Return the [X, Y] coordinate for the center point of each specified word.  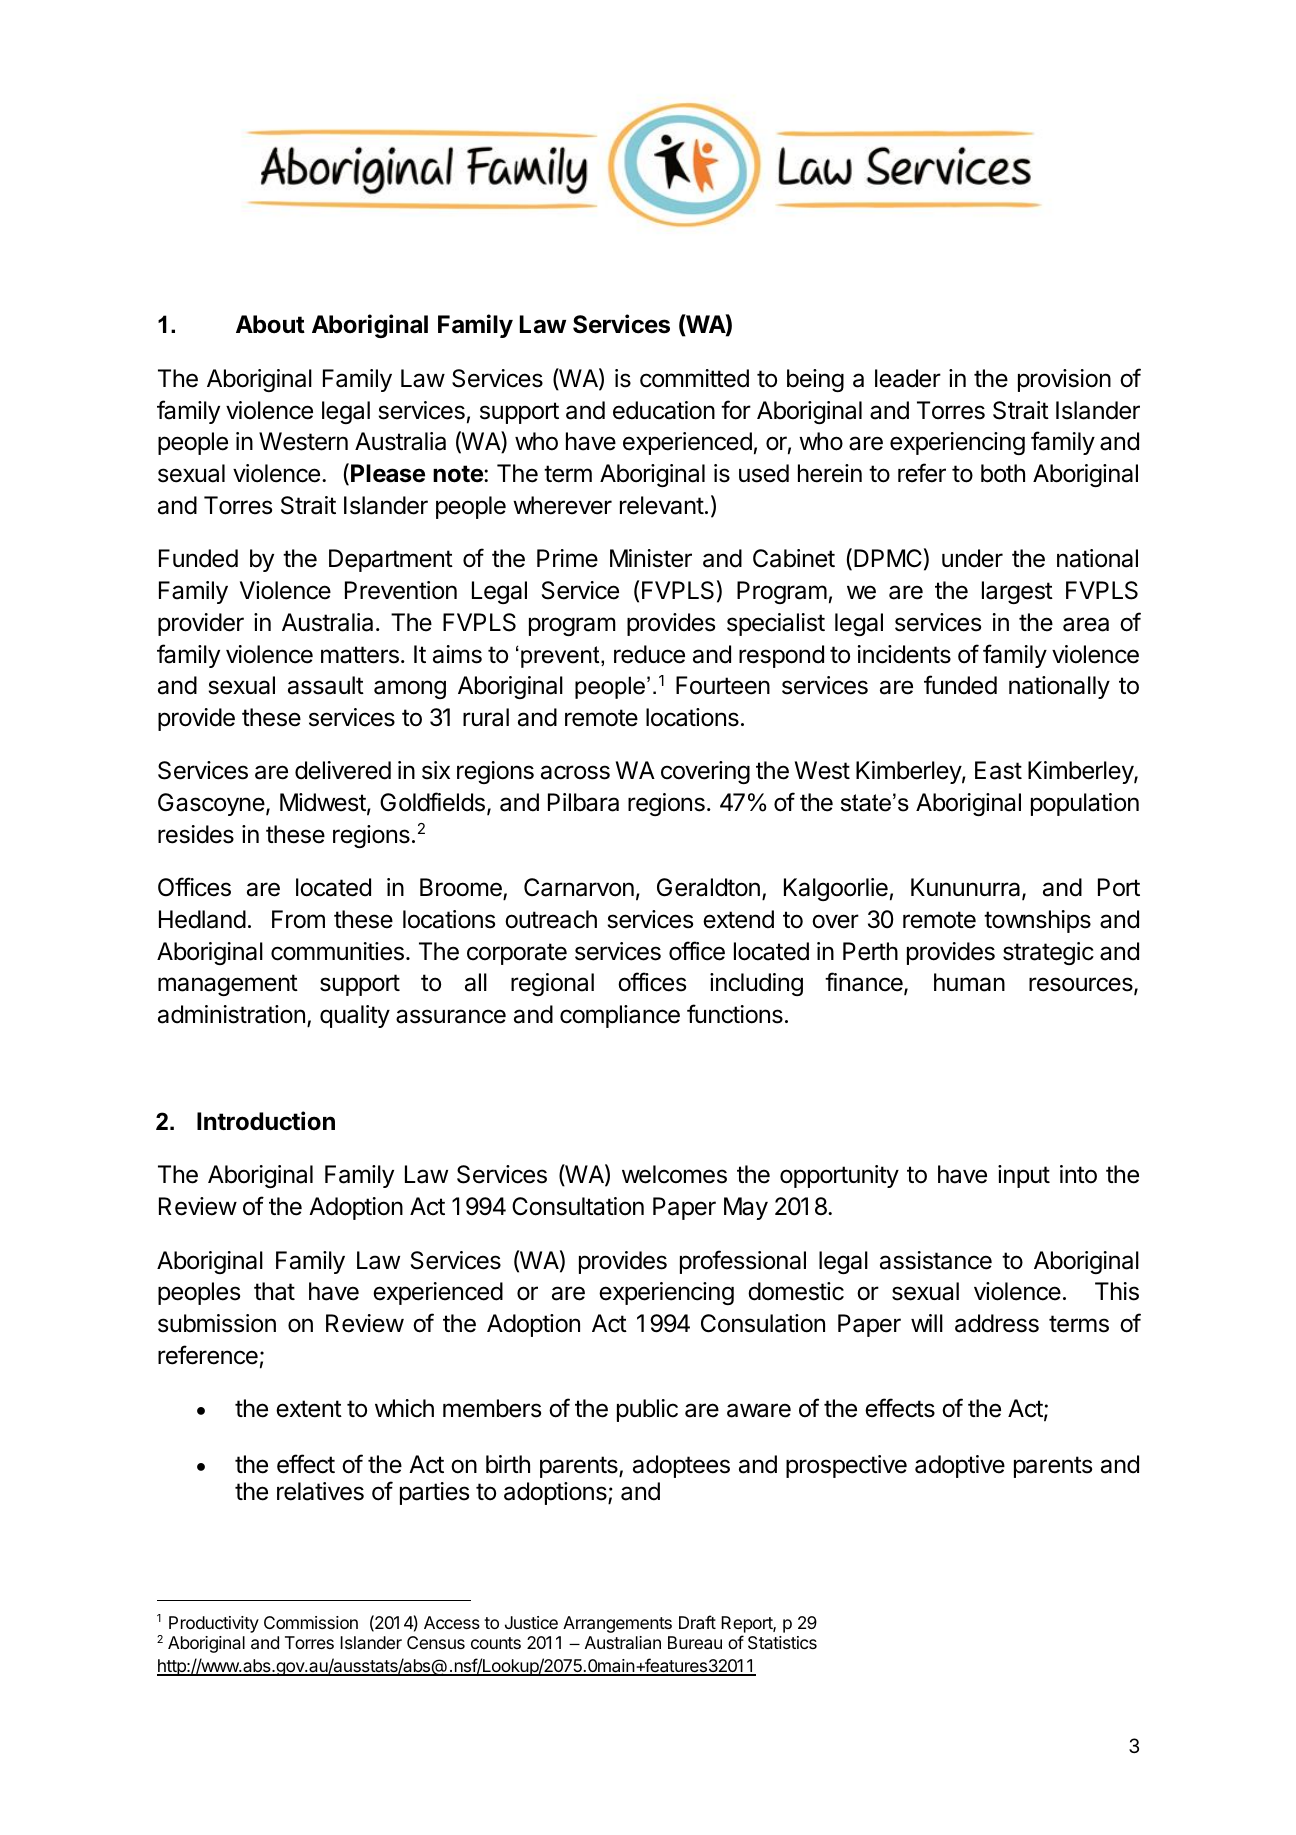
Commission [311, 1622]
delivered [343, 770]
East [998, 770]
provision [1064, 380]
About [270, 324]
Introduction [266, 1121]
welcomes [674, 1174]
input [1024, 1176]
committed [694, 378]
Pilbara [583, 802]
